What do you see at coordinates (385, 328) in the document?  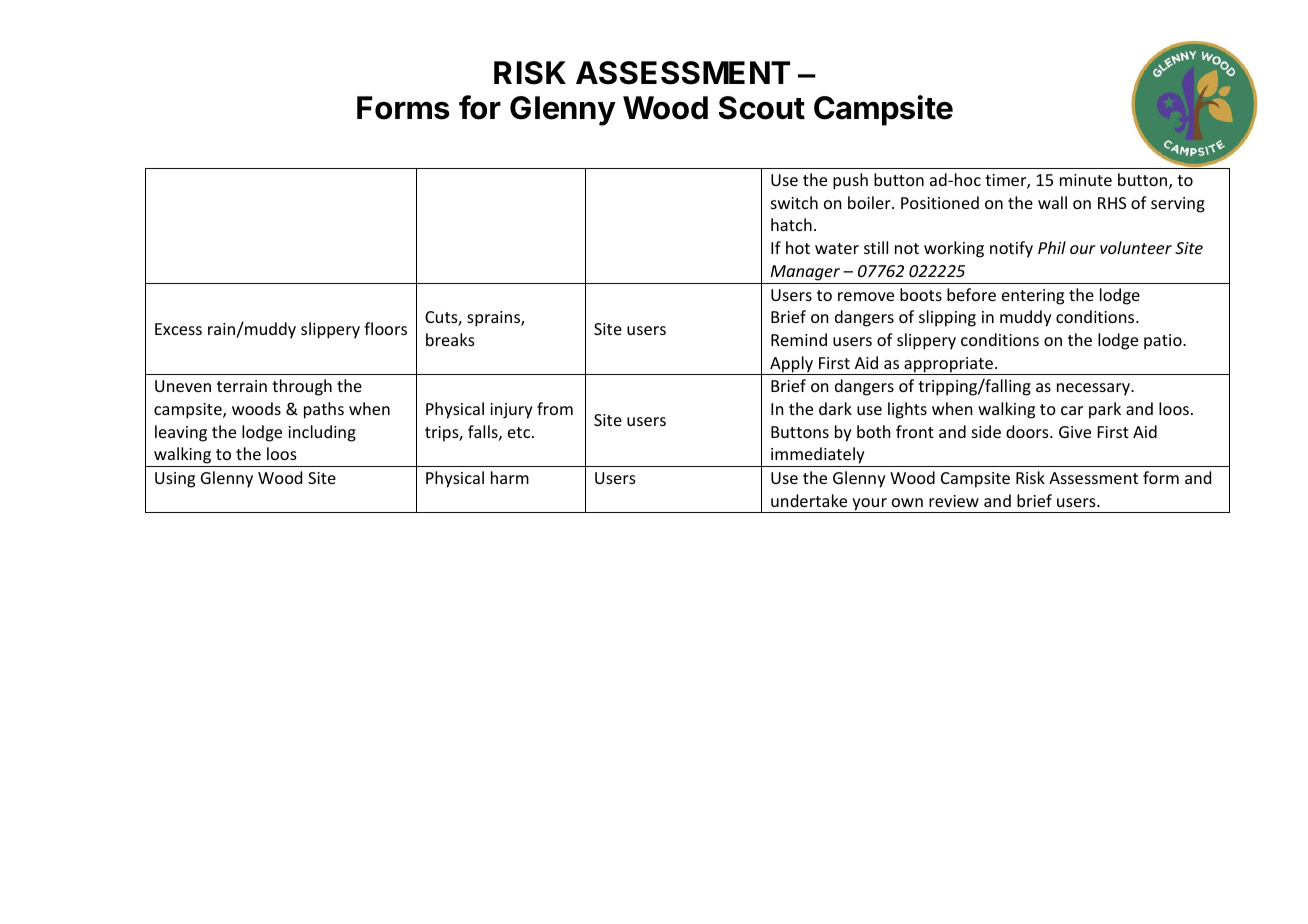 I see `floors` at bounding box center [385, 328].
